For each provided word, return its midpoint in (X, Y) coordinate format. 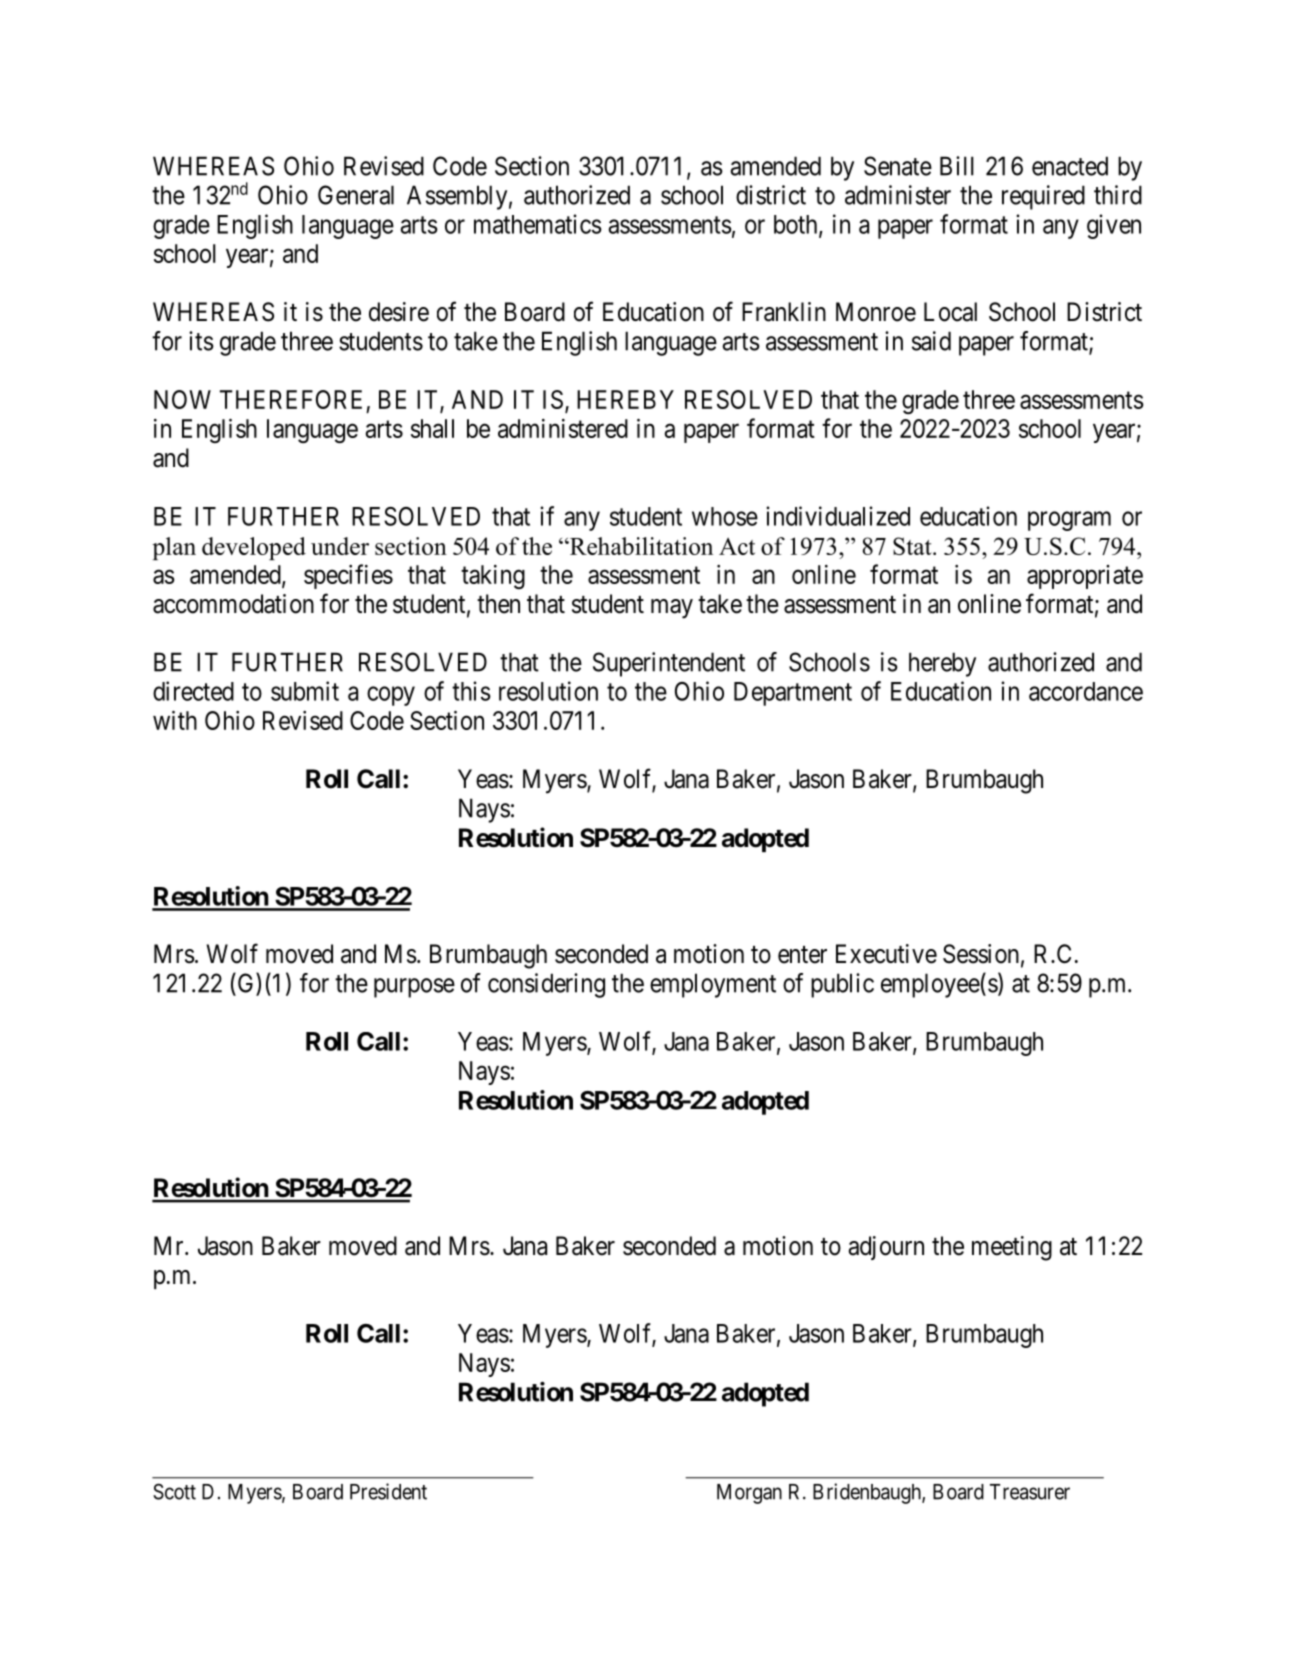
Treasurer (1030, 1492)
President (388, 1491)
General (356, 195)
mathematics (538, 224)
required (1043, 197)
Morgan (749, 1494)
